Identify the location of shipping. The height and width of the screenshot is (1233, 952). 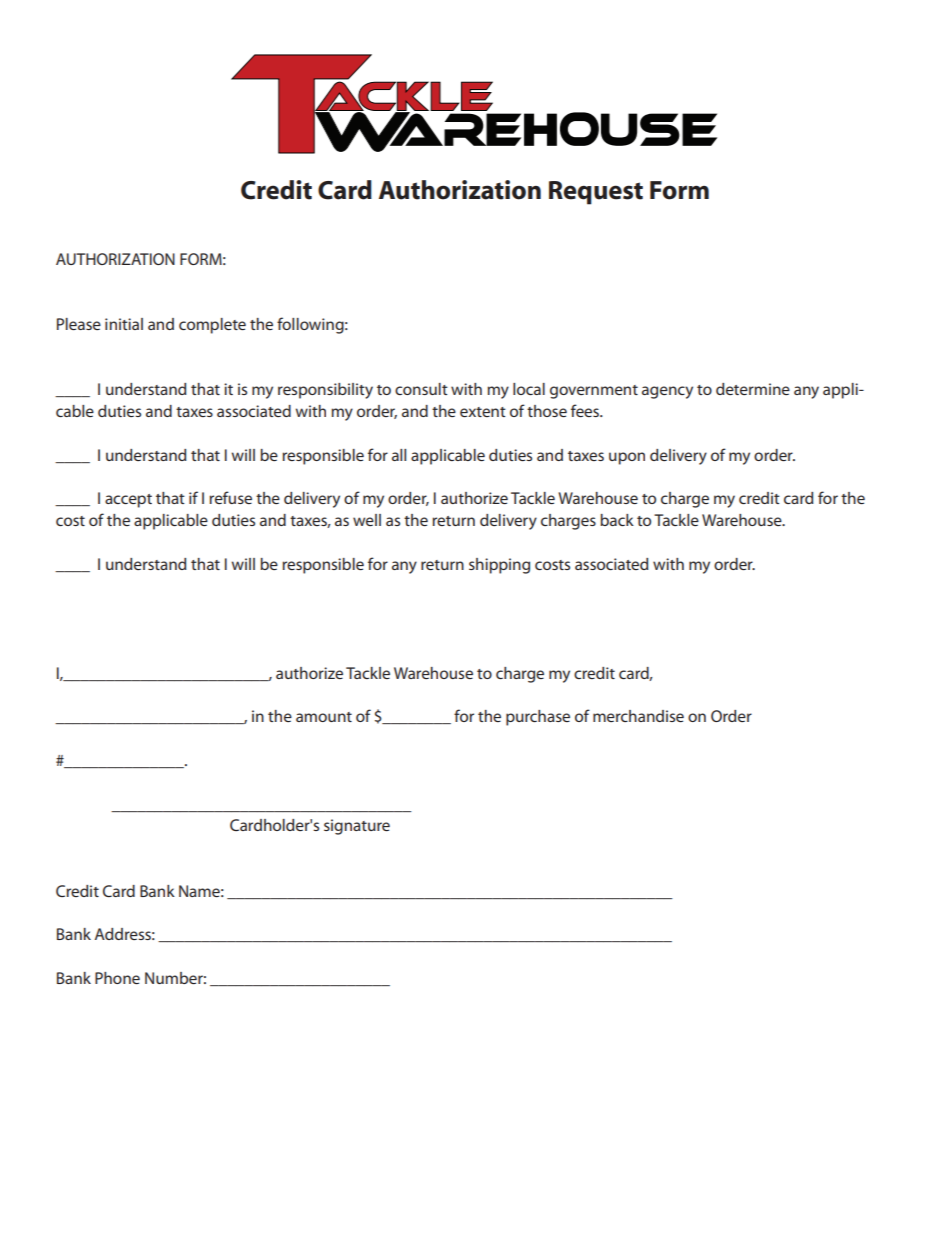
(499, 566).
